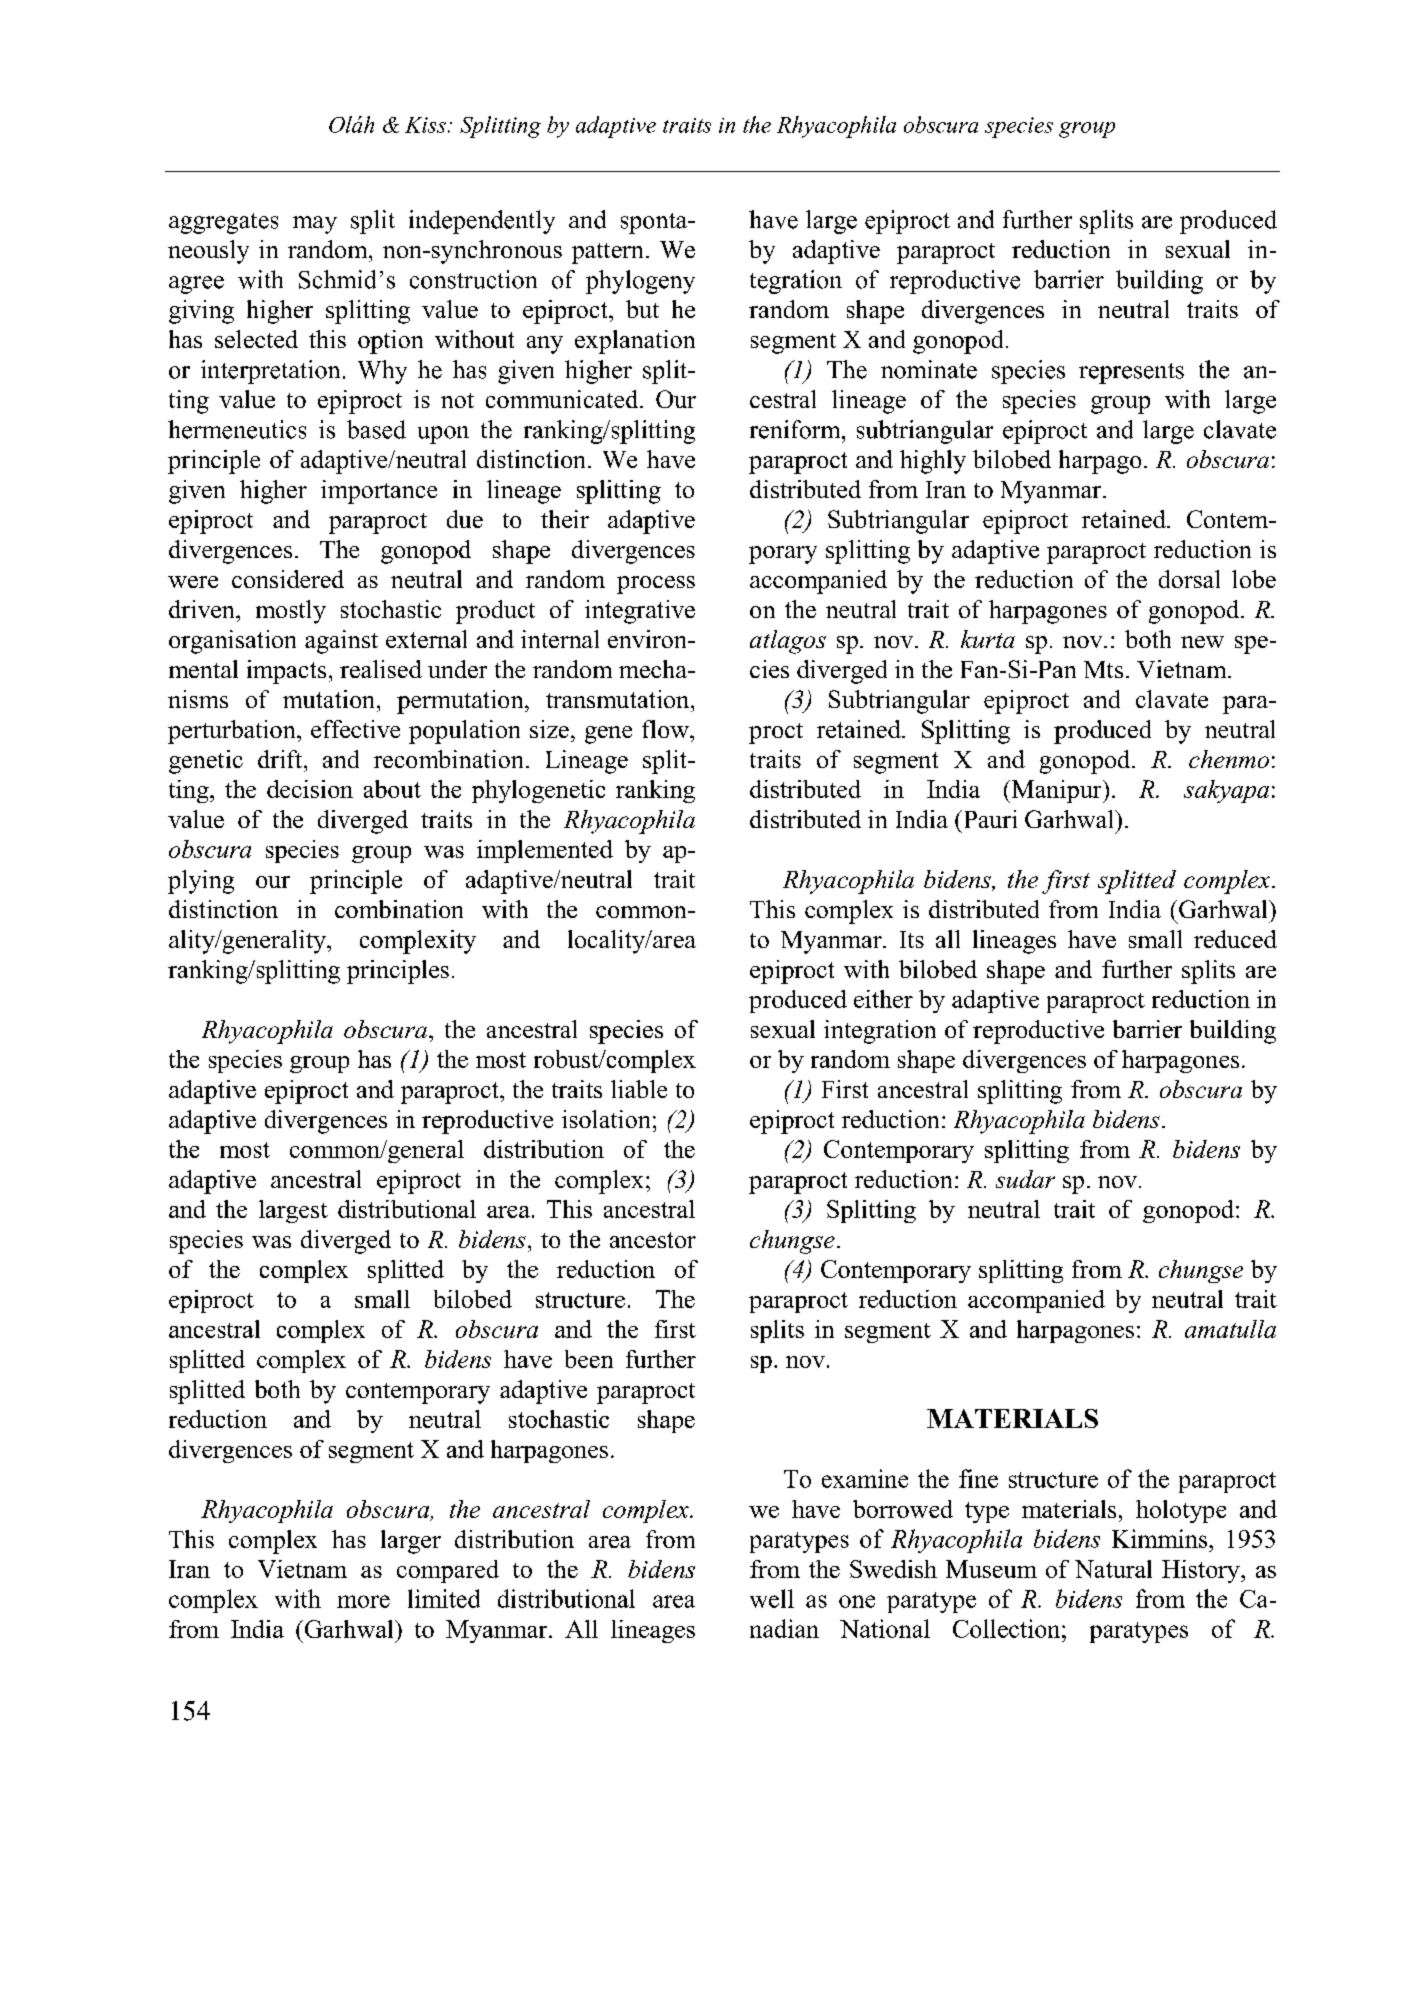 This image has height=1996, width=1411. Describe the element at coordinates (315, 225) in the image. I see `may` at that location.
